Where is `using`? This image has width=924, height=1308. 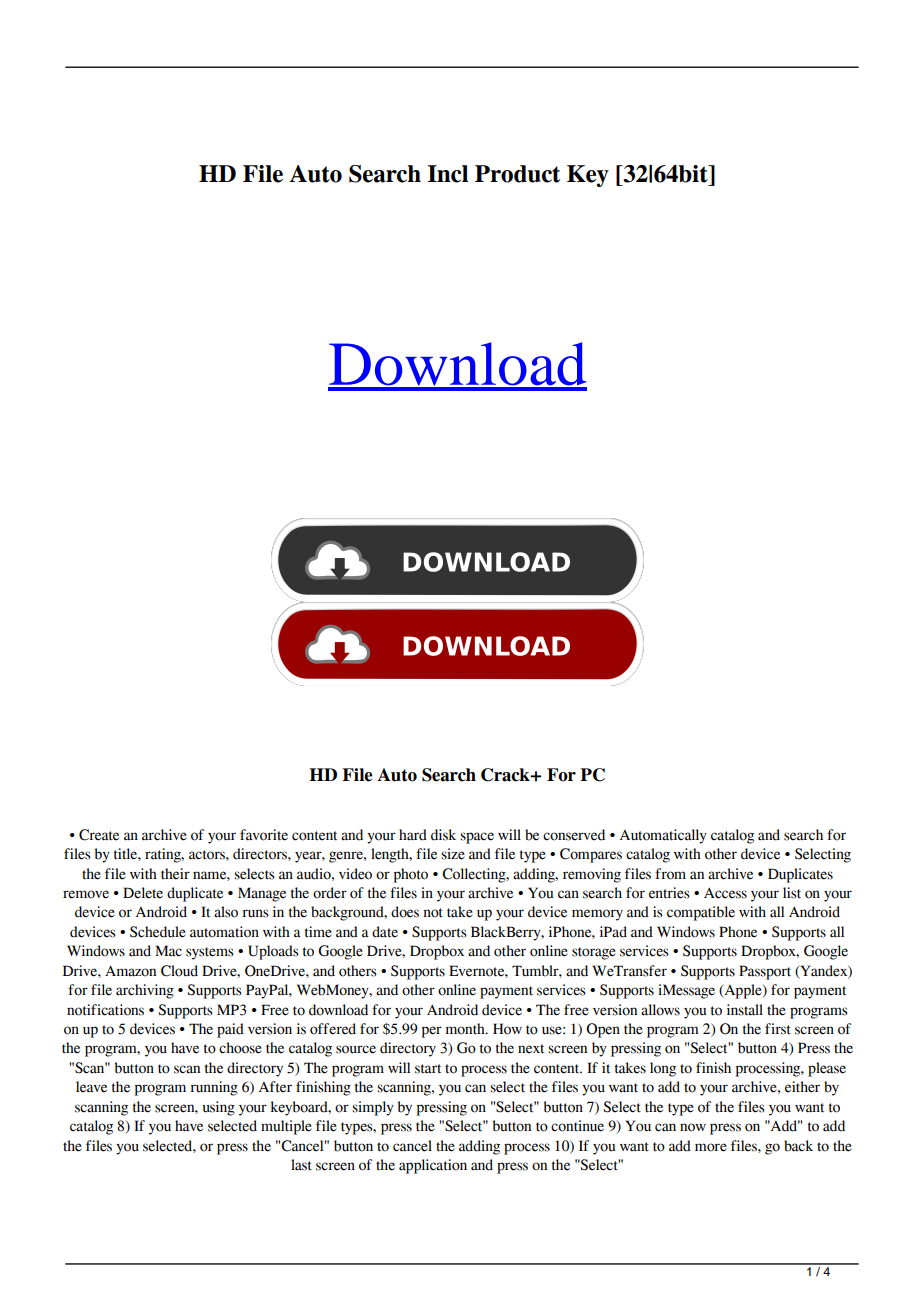
using is located at coordinates (219, 1108).
